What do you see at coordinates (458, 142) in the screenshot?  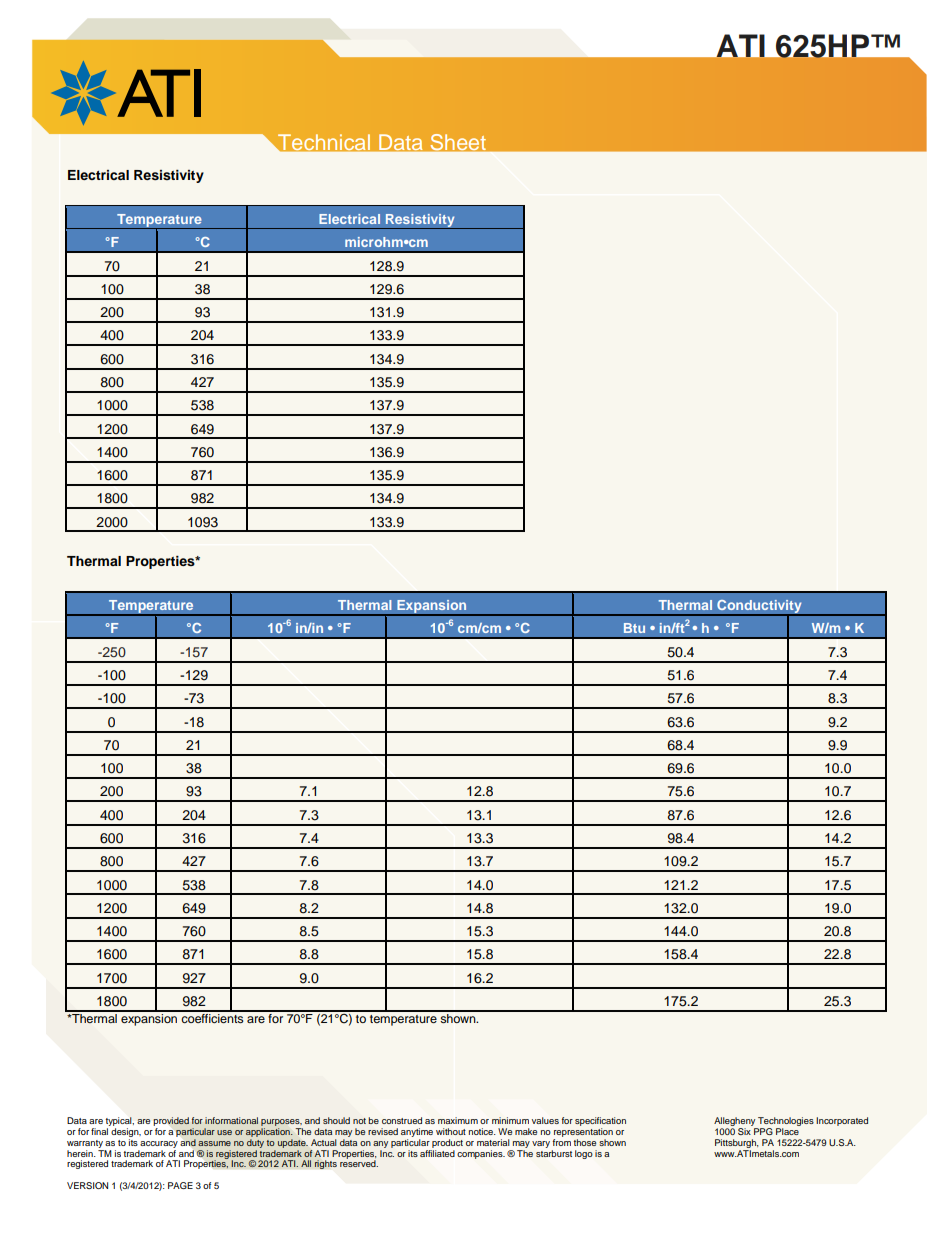 I see `Sheet` at bounding box center [458, 142].
